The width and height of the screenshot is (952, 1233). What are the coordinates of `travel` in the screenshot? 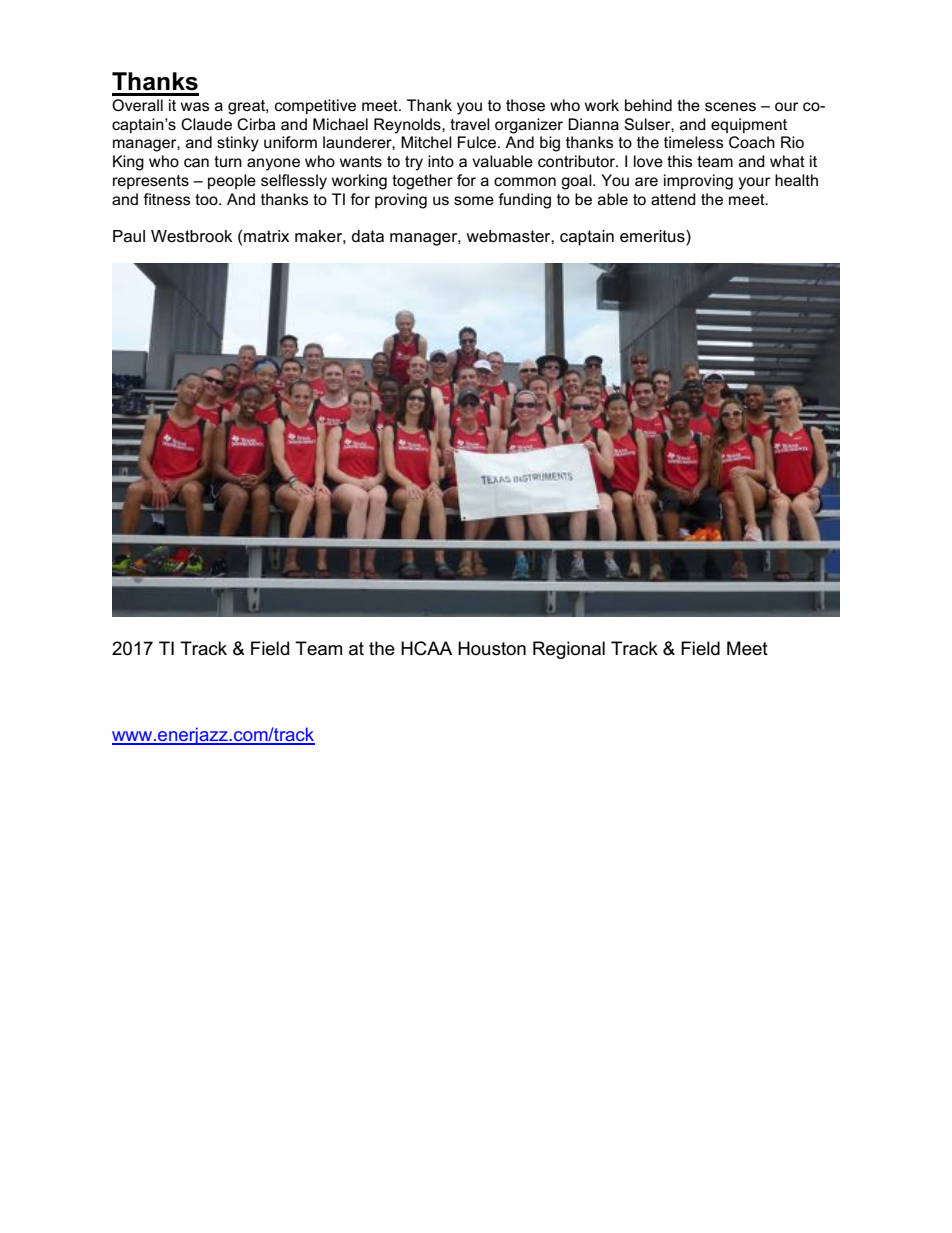 It's located at (470, 124).
